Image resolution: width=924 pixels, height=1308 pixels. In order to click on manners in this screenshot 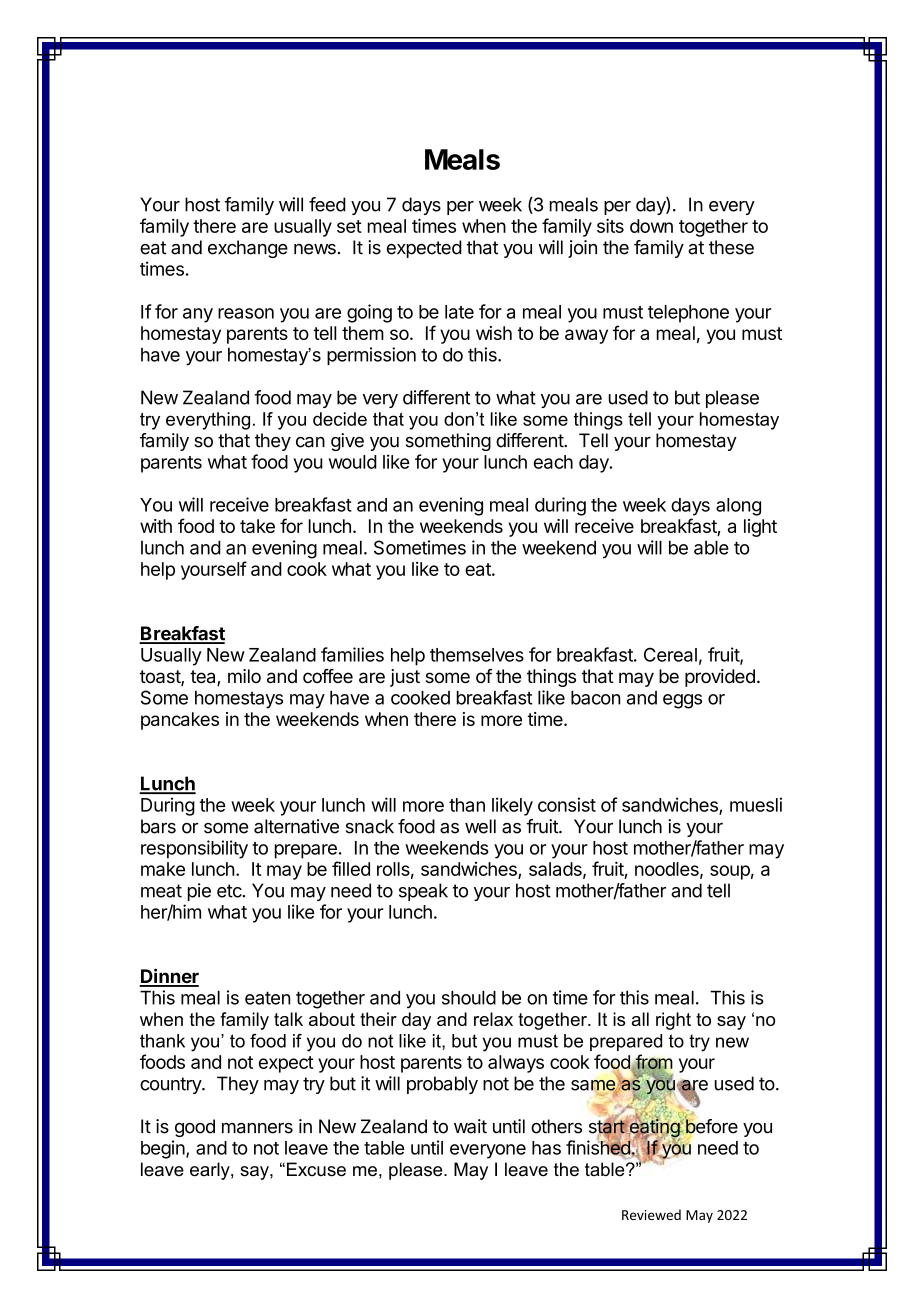, I will do `click(257, 1128)`.
